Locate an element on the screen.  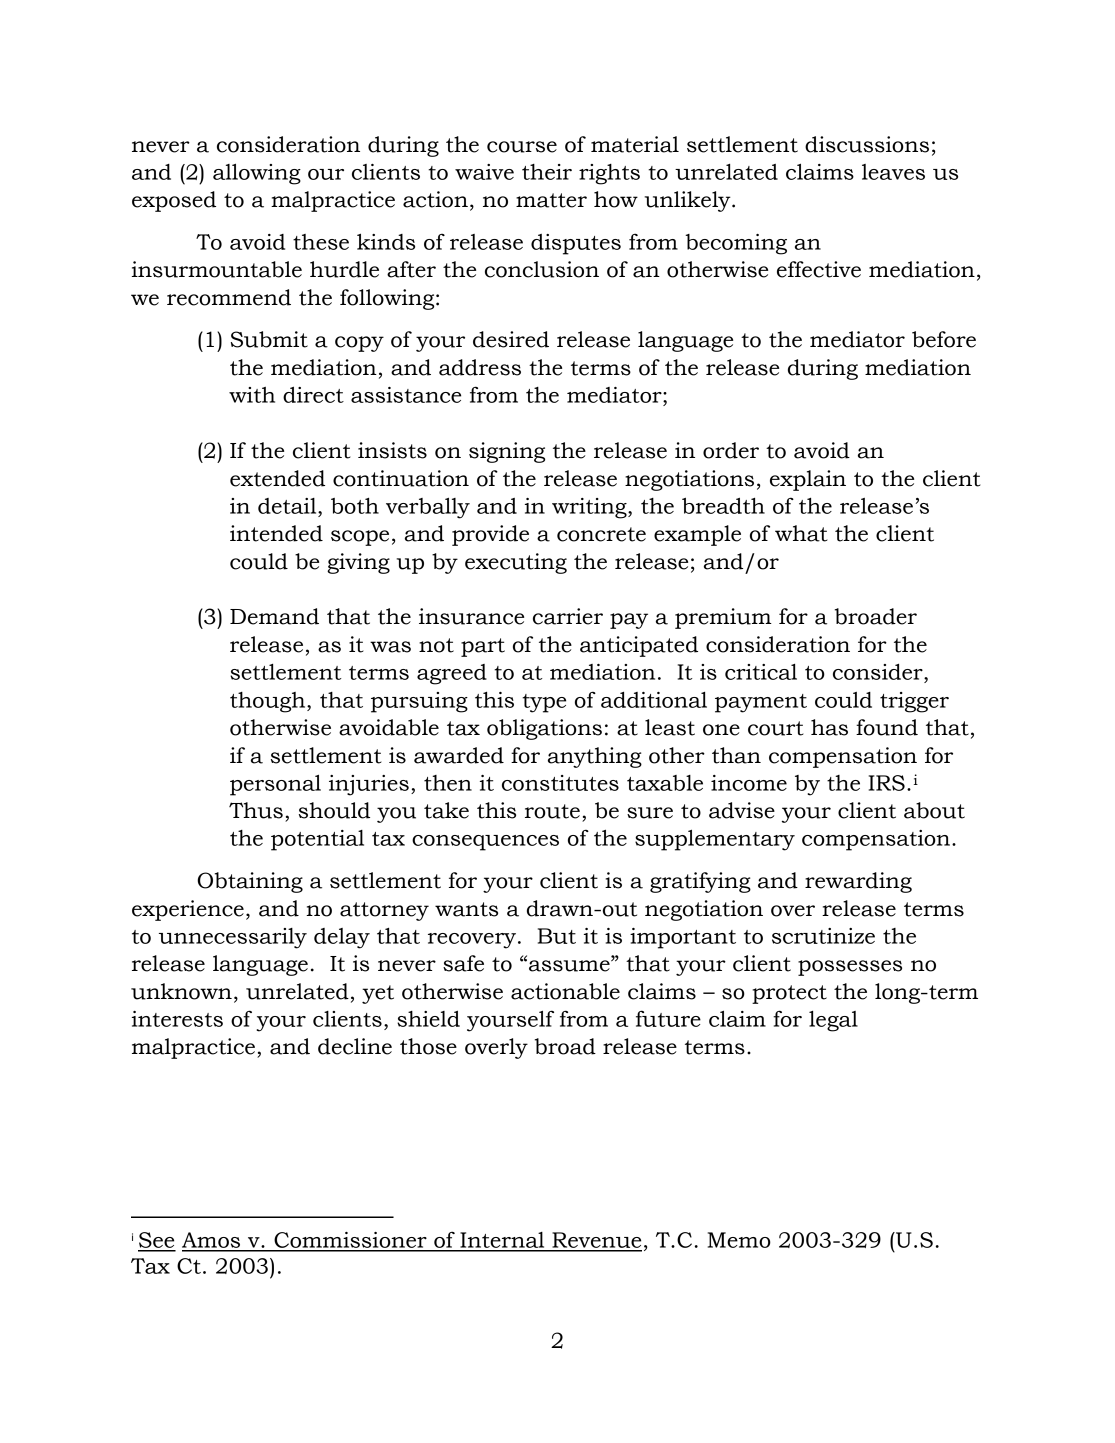
allowing is located at coordinates (257, 174).
